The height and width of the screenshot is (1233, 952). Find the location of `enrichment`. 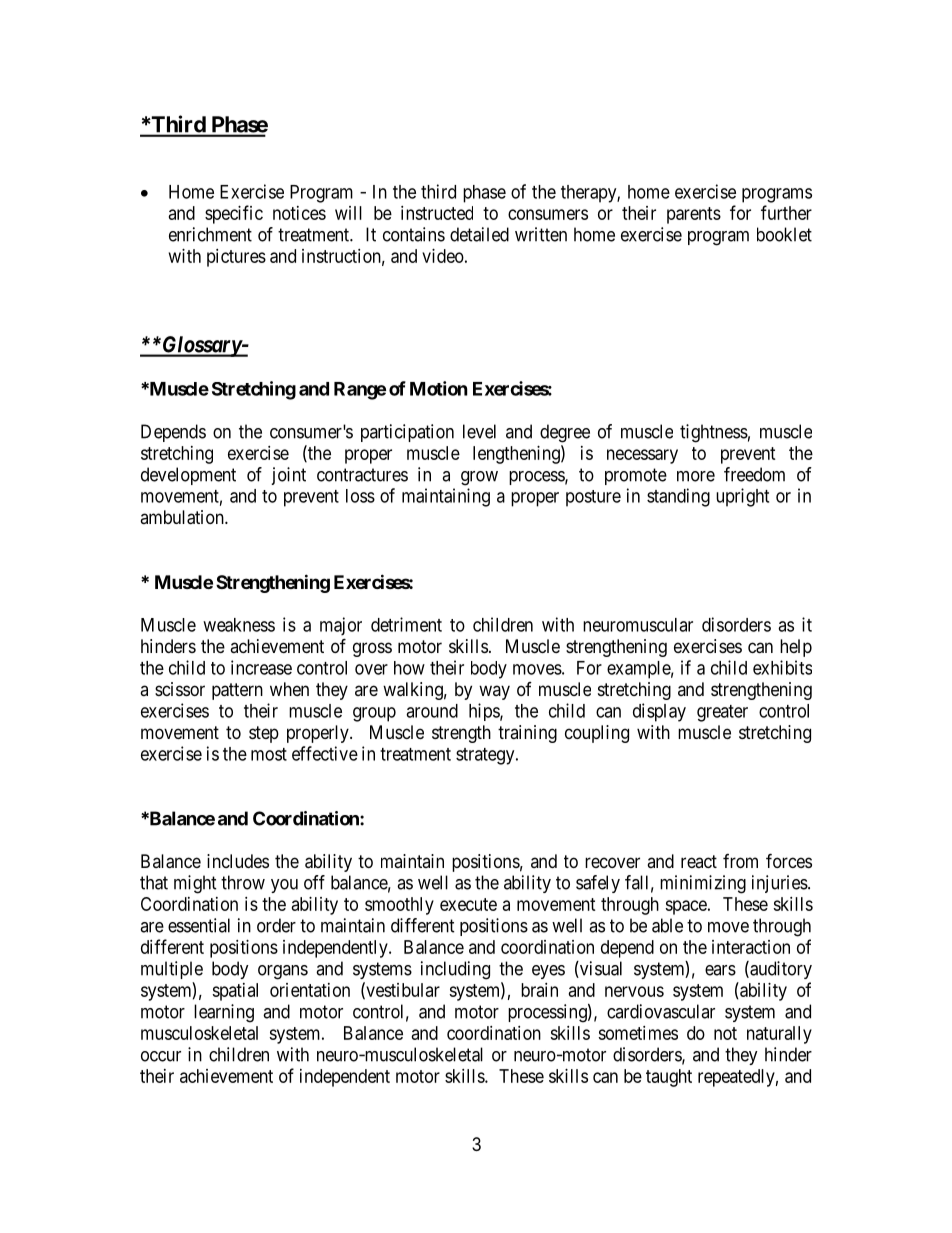

enrichment is located at coordinates (210, 234).
